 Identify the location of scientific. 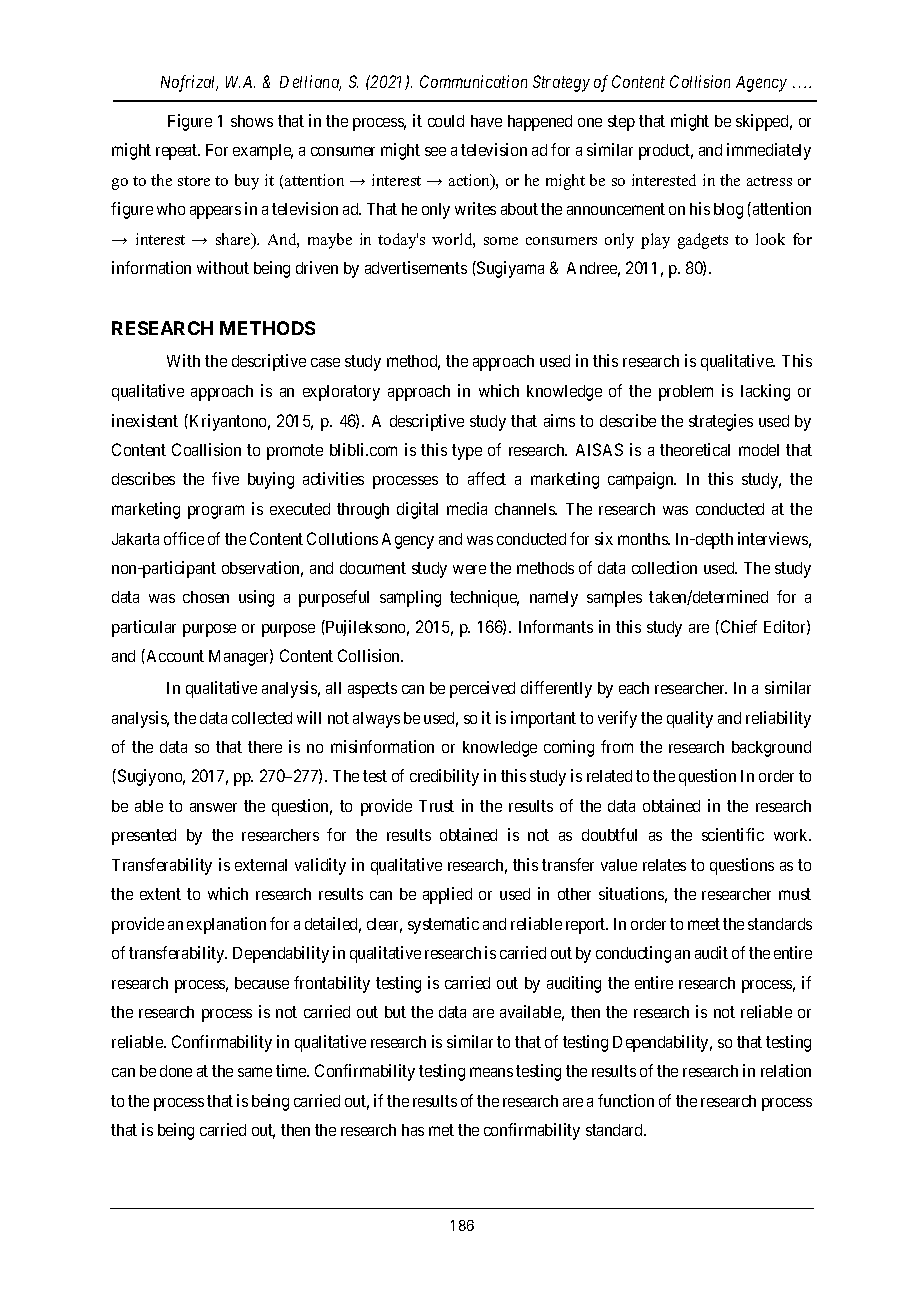
(733, 834).
